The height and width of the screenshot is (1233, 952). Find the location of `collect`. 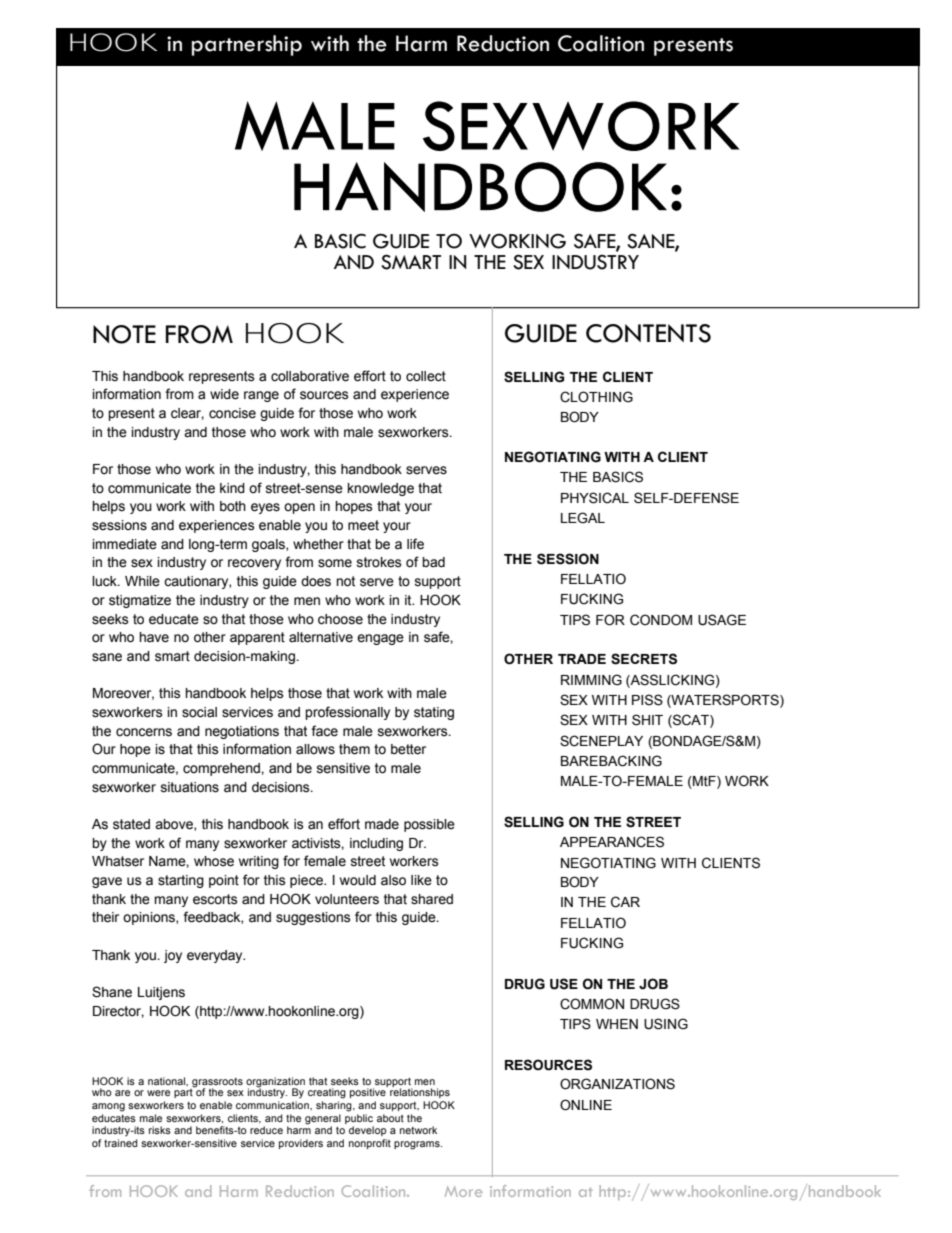

collect is located at coordinates (426, 376).
